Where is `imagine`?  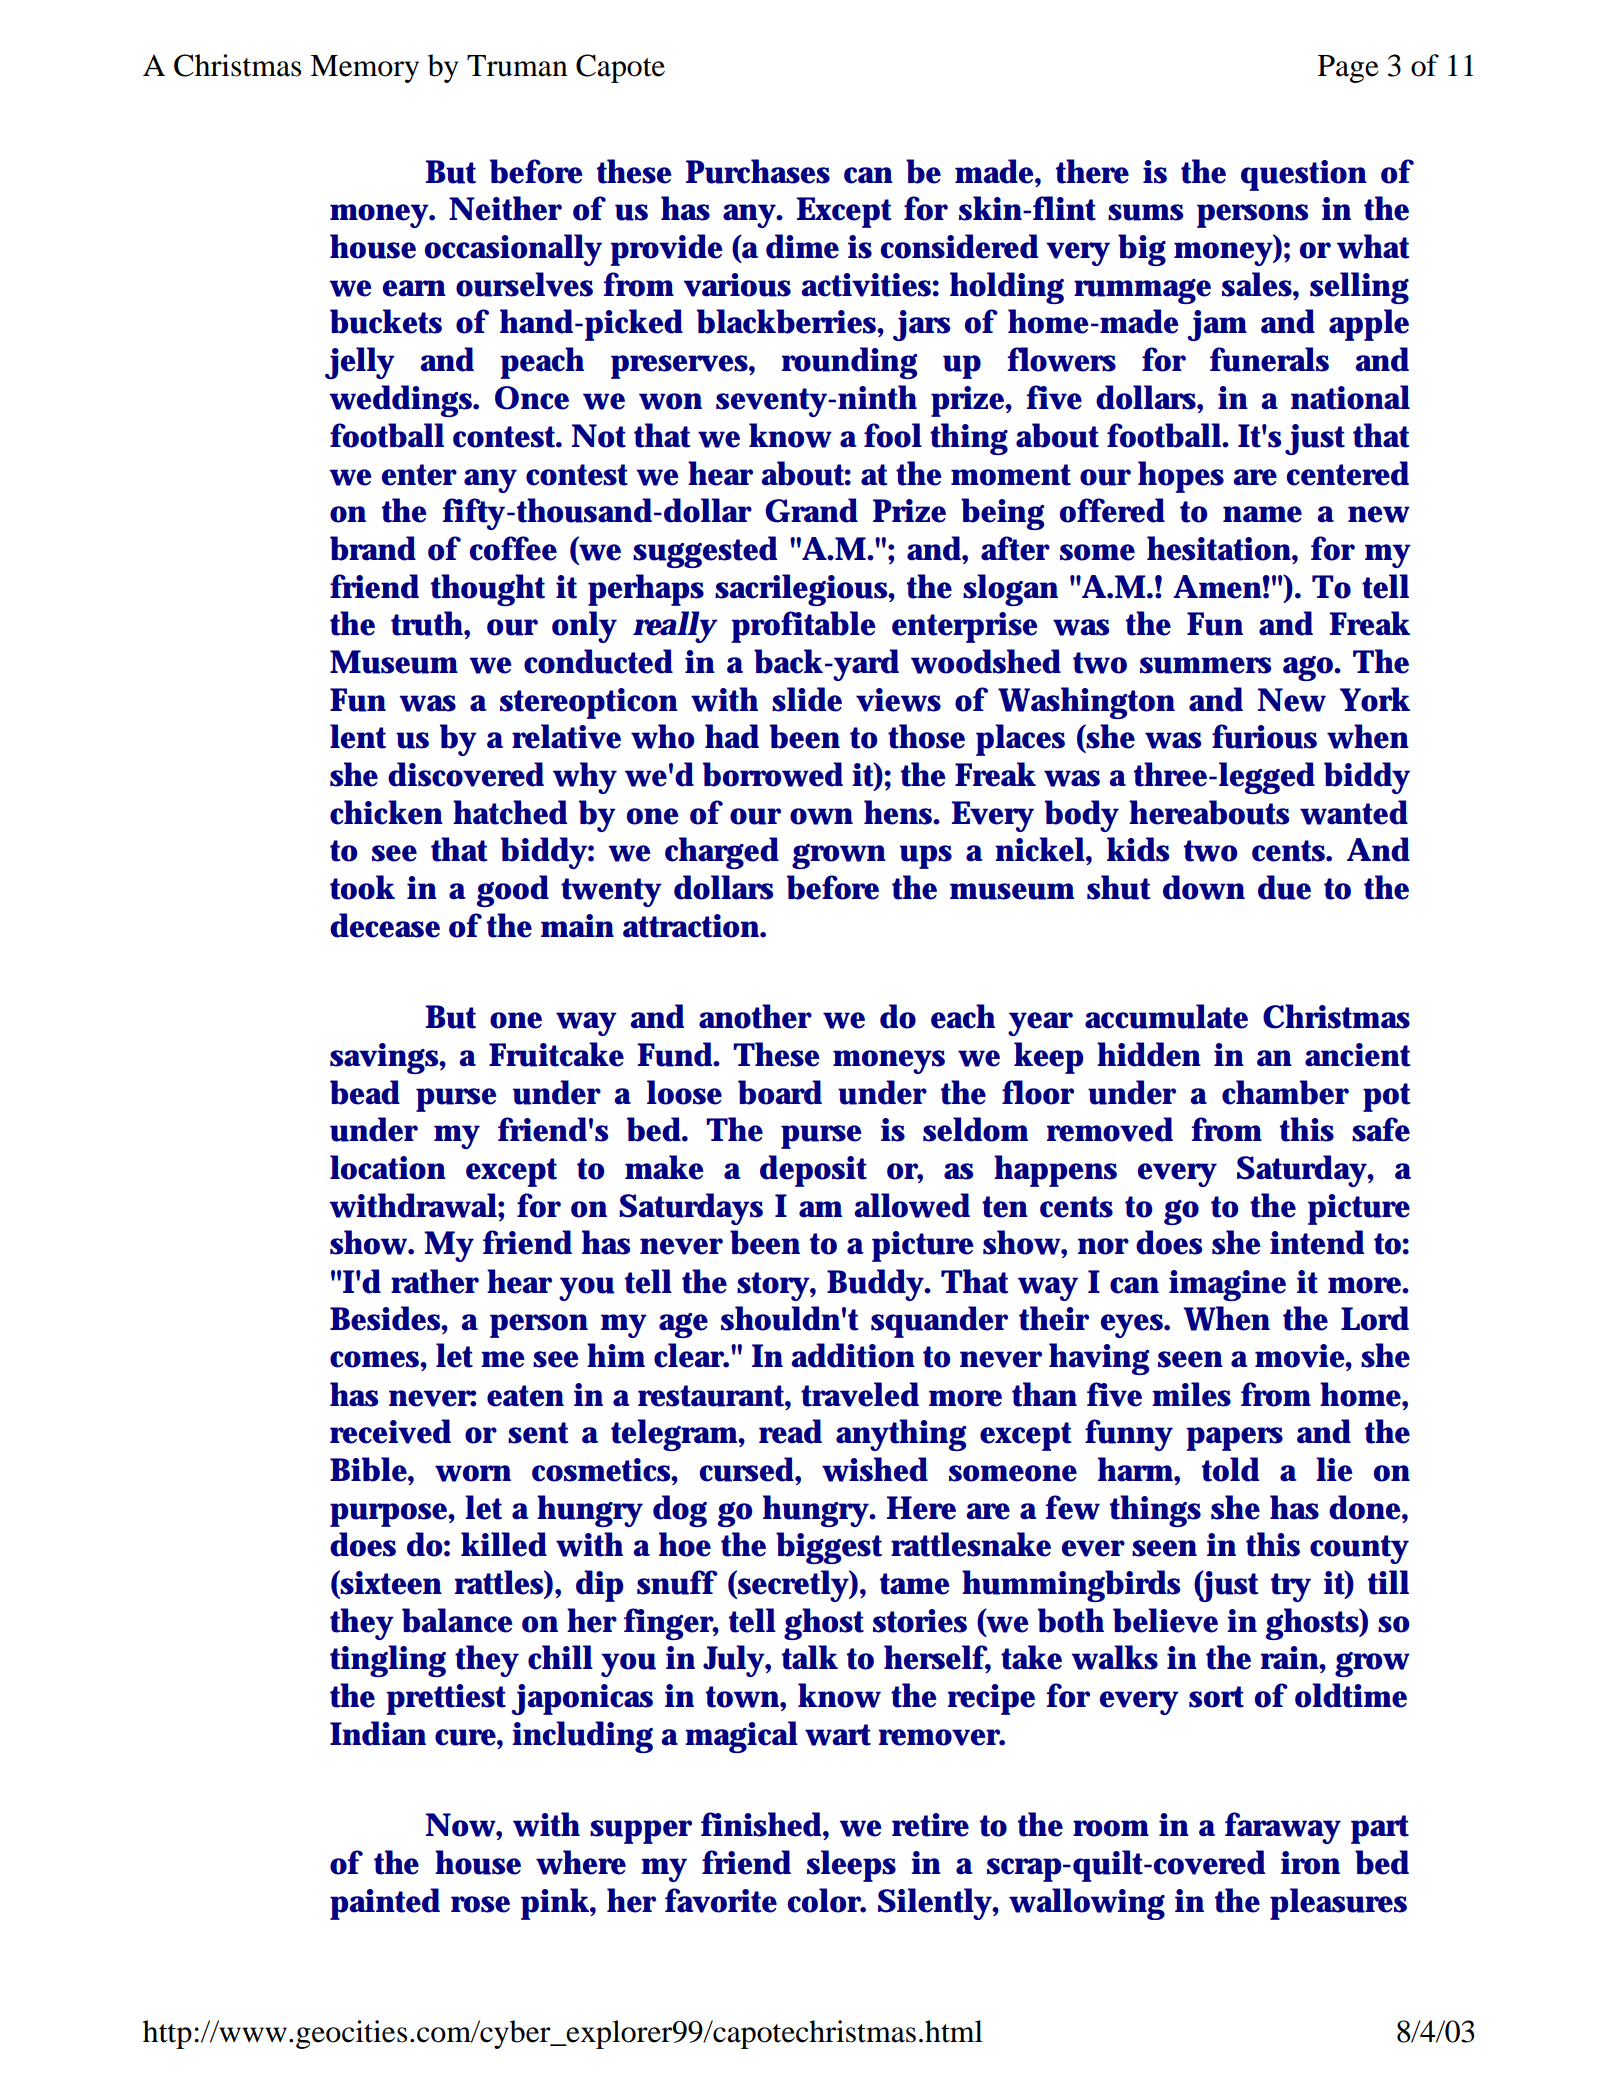
imagine is located at coordinates (1227, 1285).
